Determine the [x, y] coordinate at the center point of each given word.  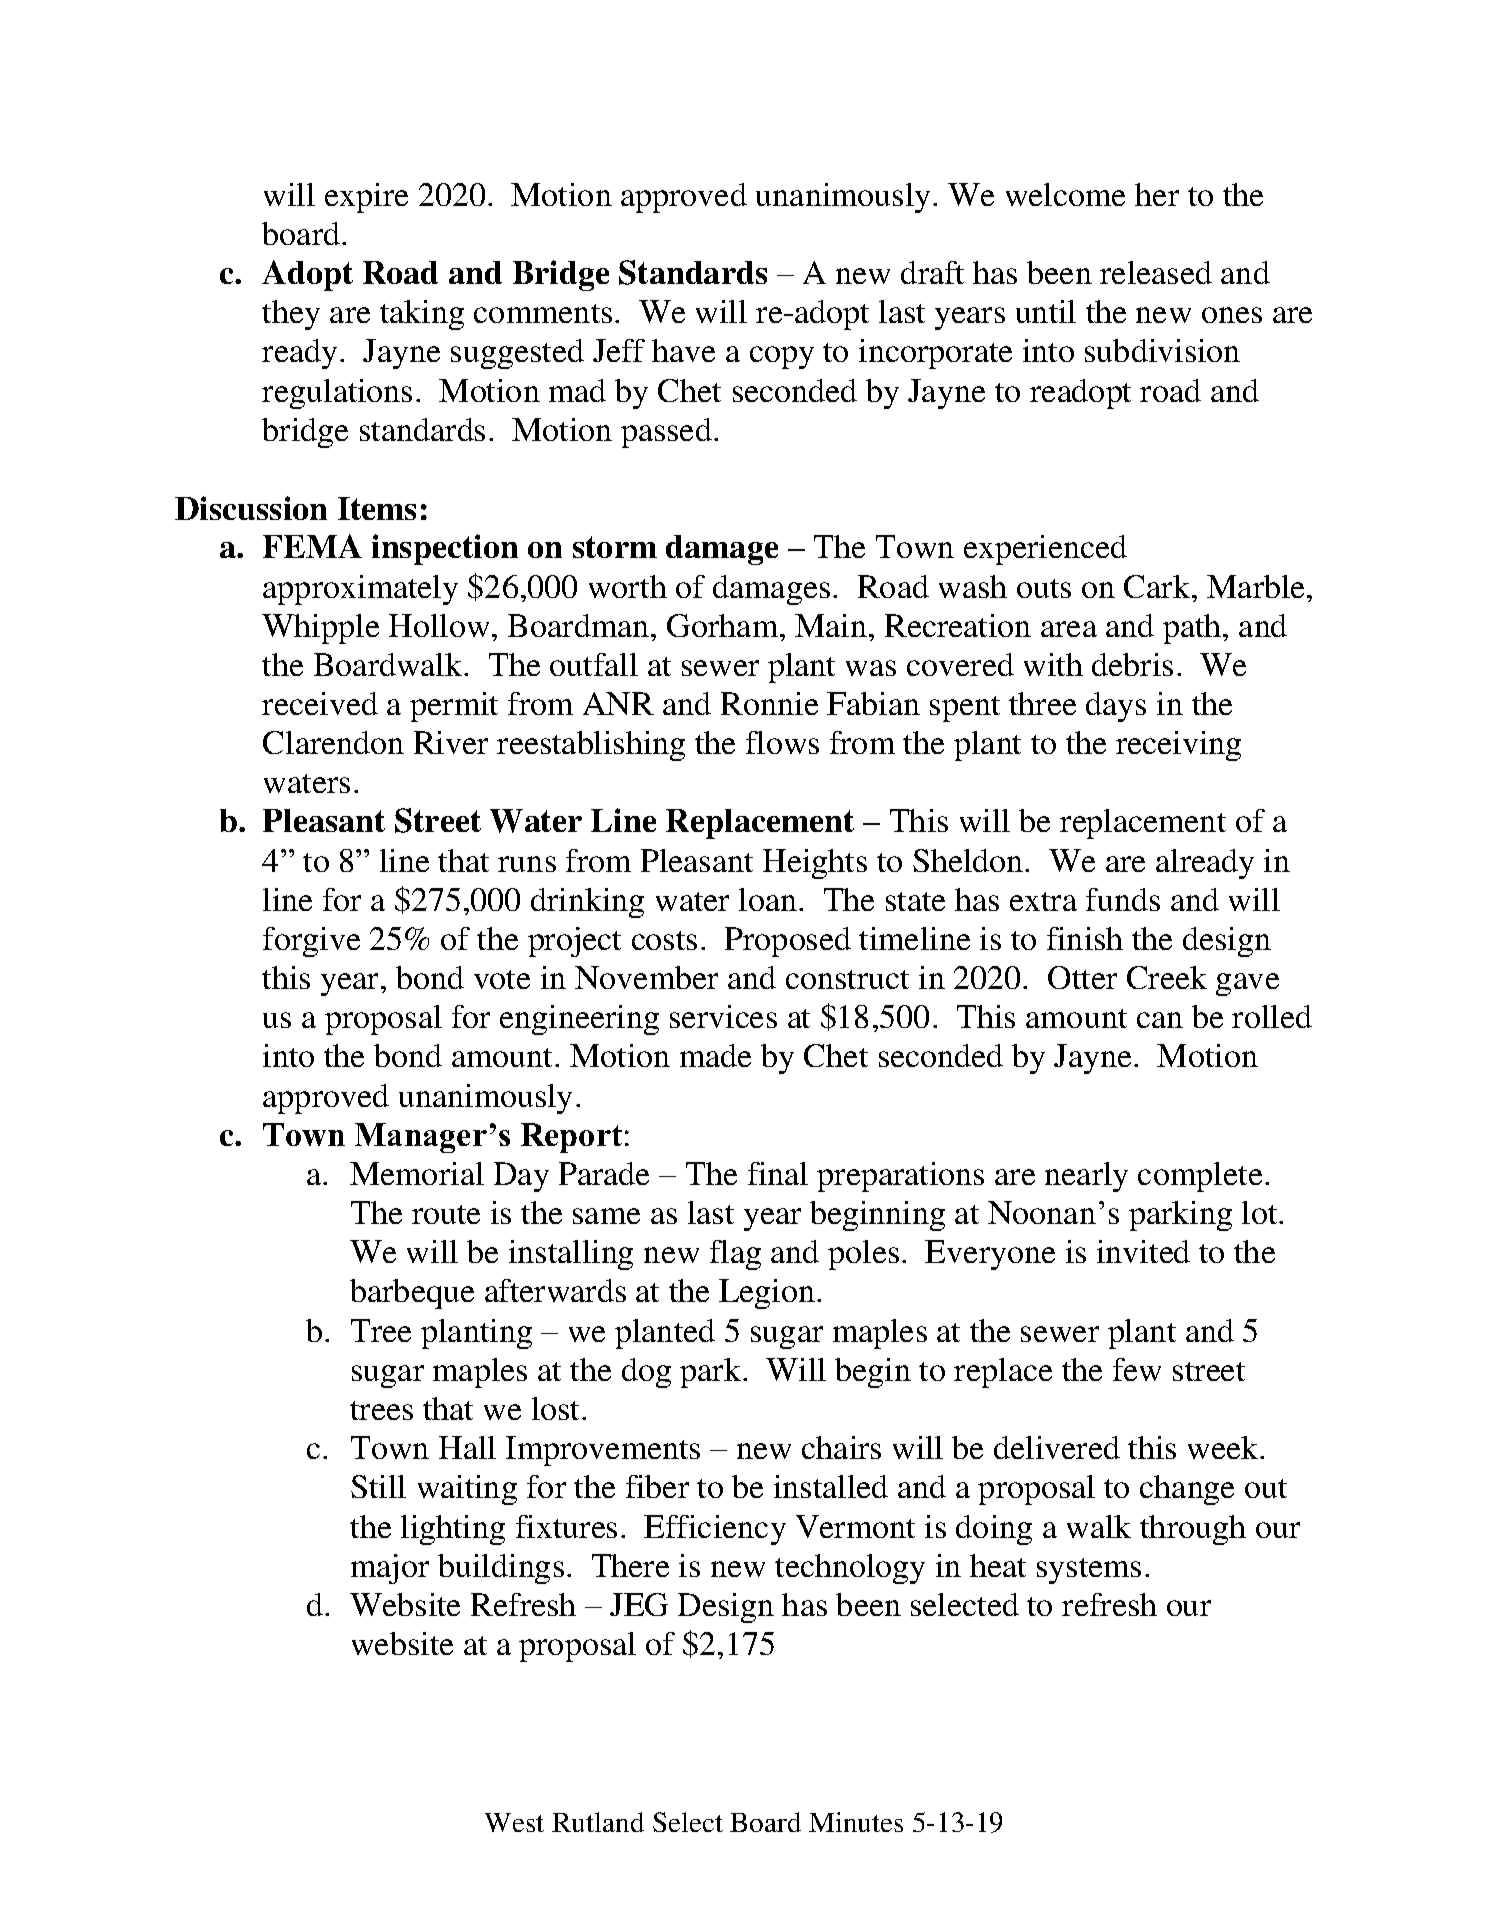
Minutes [856, 1822]
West [514, 1822]
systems [1089, 1571]
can [1160, 1020]
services [723, 1016]
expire [366, 198]
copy [782, 357]
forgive [311, 942]
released [1156, 272]
